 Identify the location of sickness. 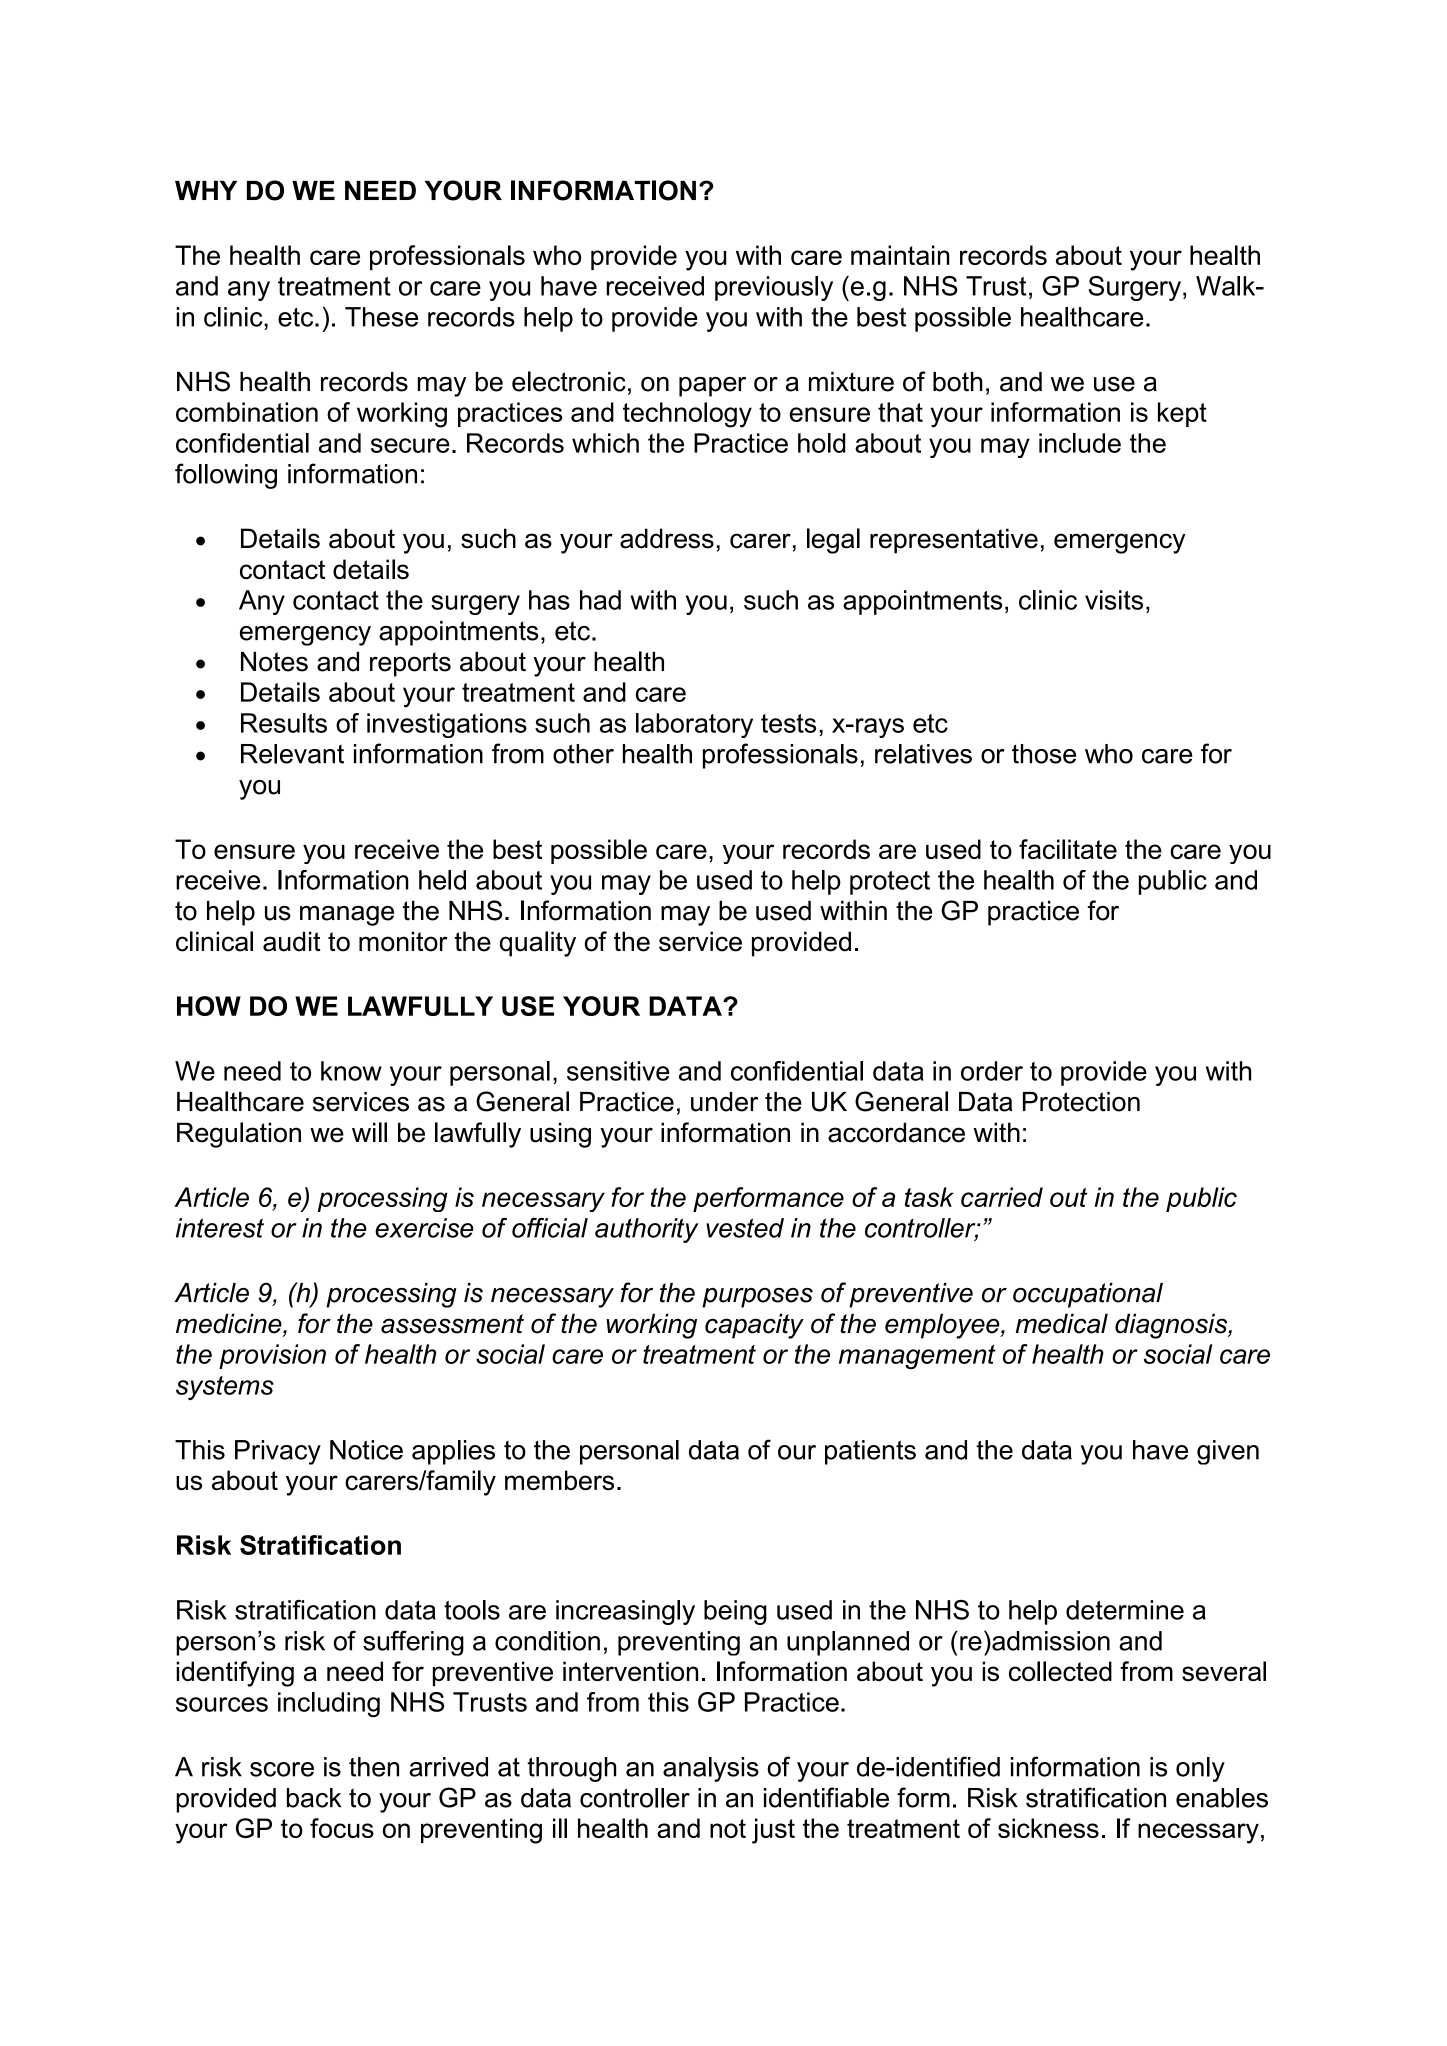
(1048, 1828).
